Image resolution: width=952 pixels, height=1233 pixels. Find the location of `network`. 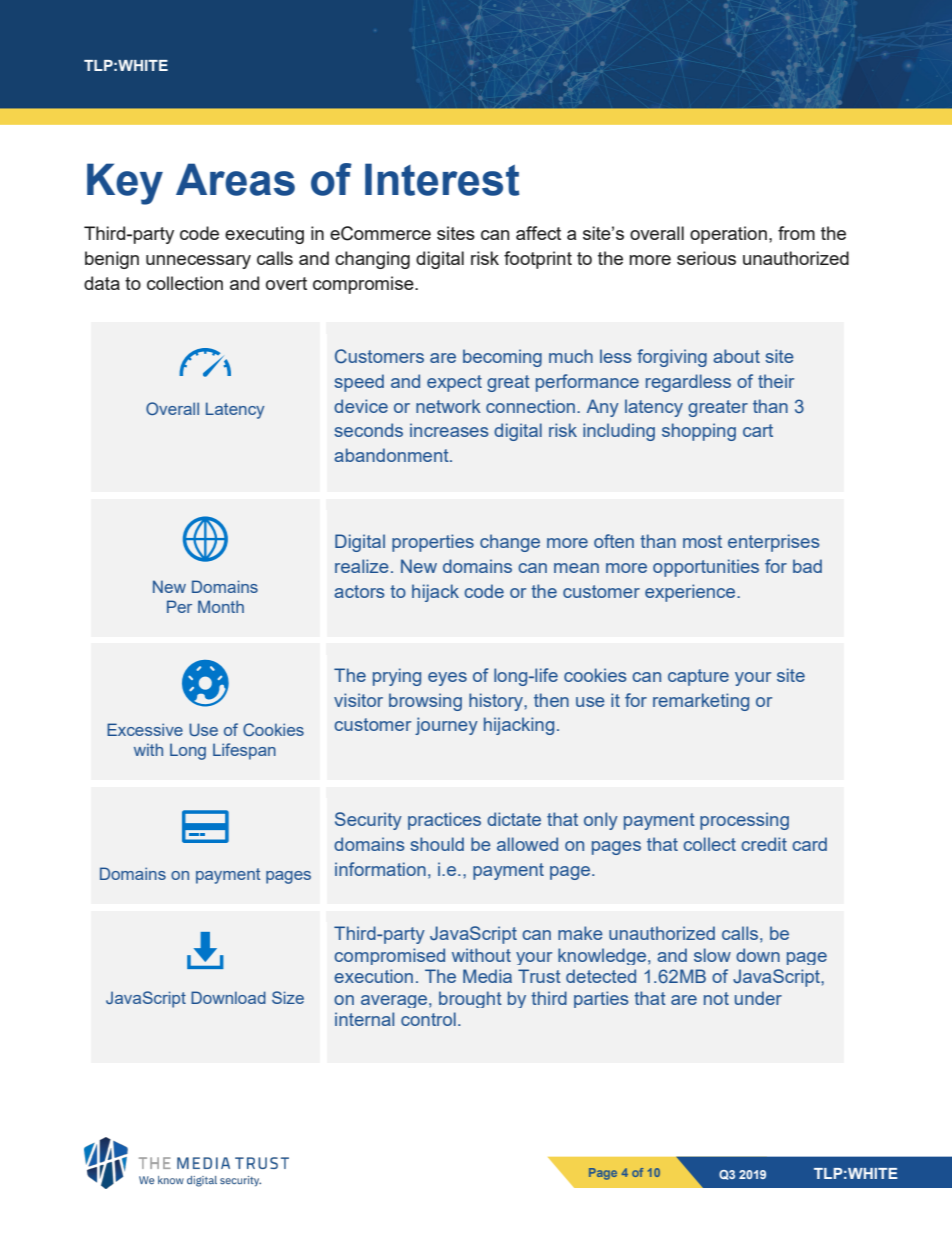

network is located at coordinates (448, 406).
